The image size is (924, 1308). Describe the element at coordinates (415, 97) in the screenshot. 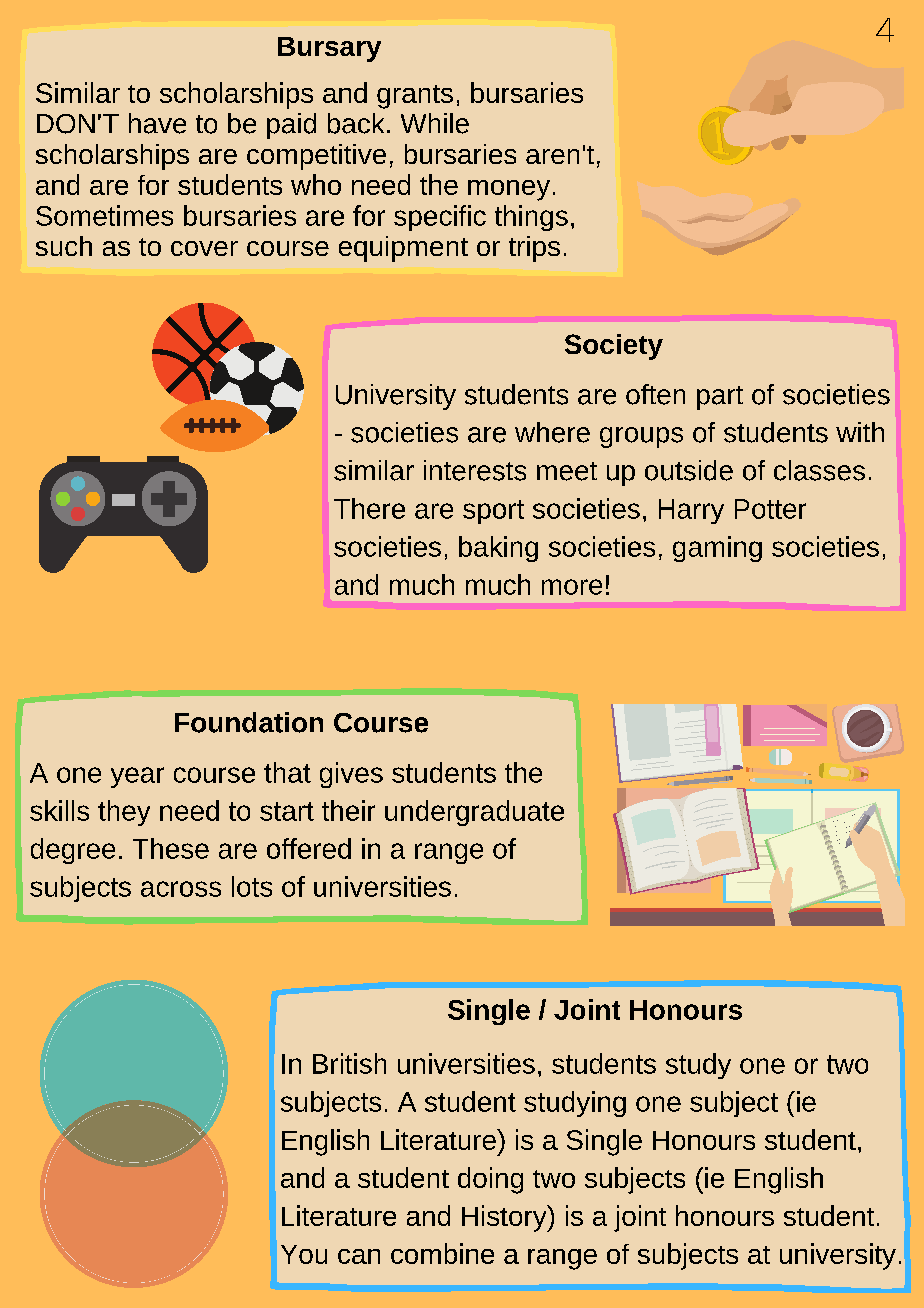

I see `grants` at that location.
